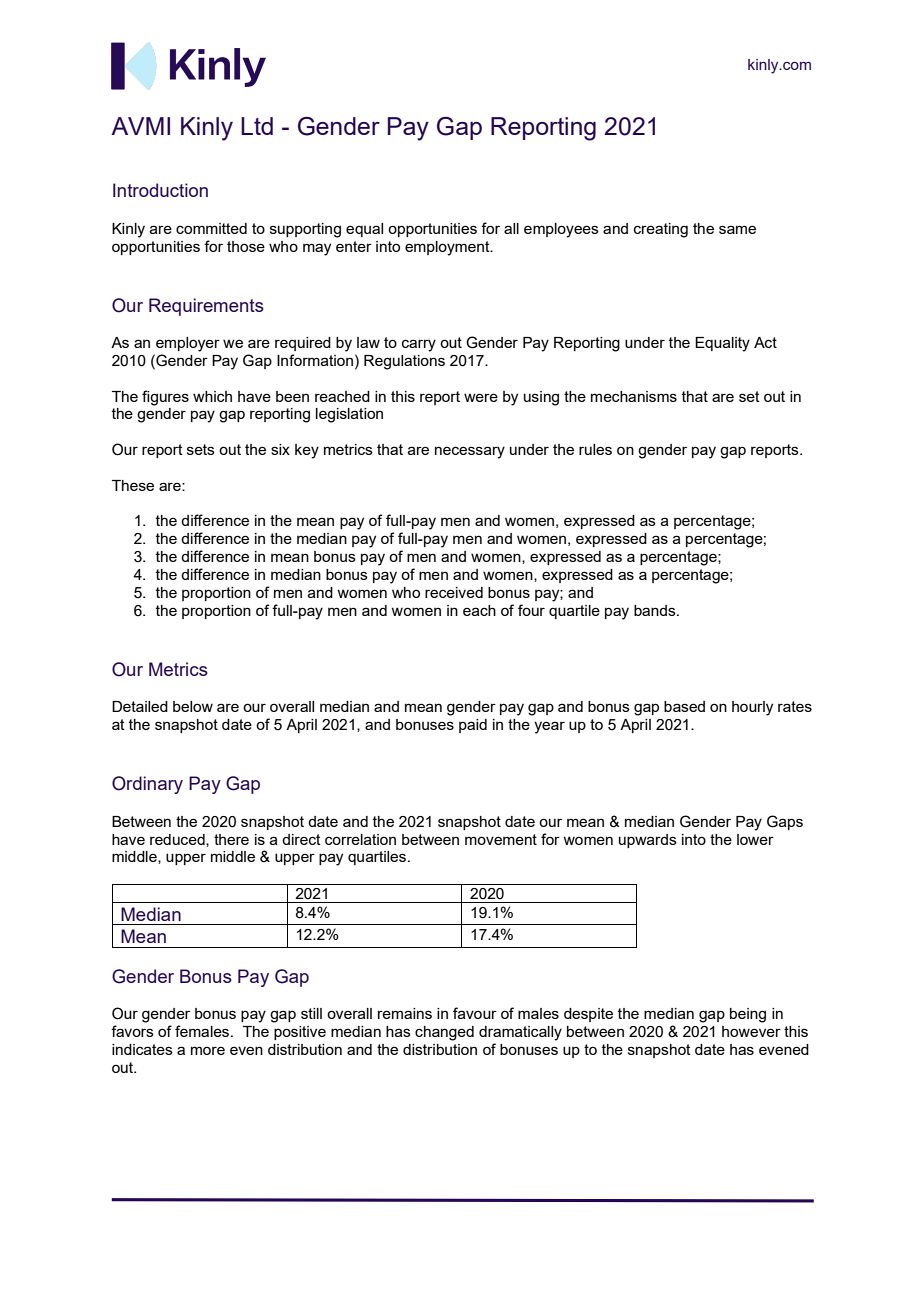 The width and height of the document is (924, 1308). What do you see at coordinates (208, 1050) in the document?
I see `more` at bounding box center [208, 1050].
